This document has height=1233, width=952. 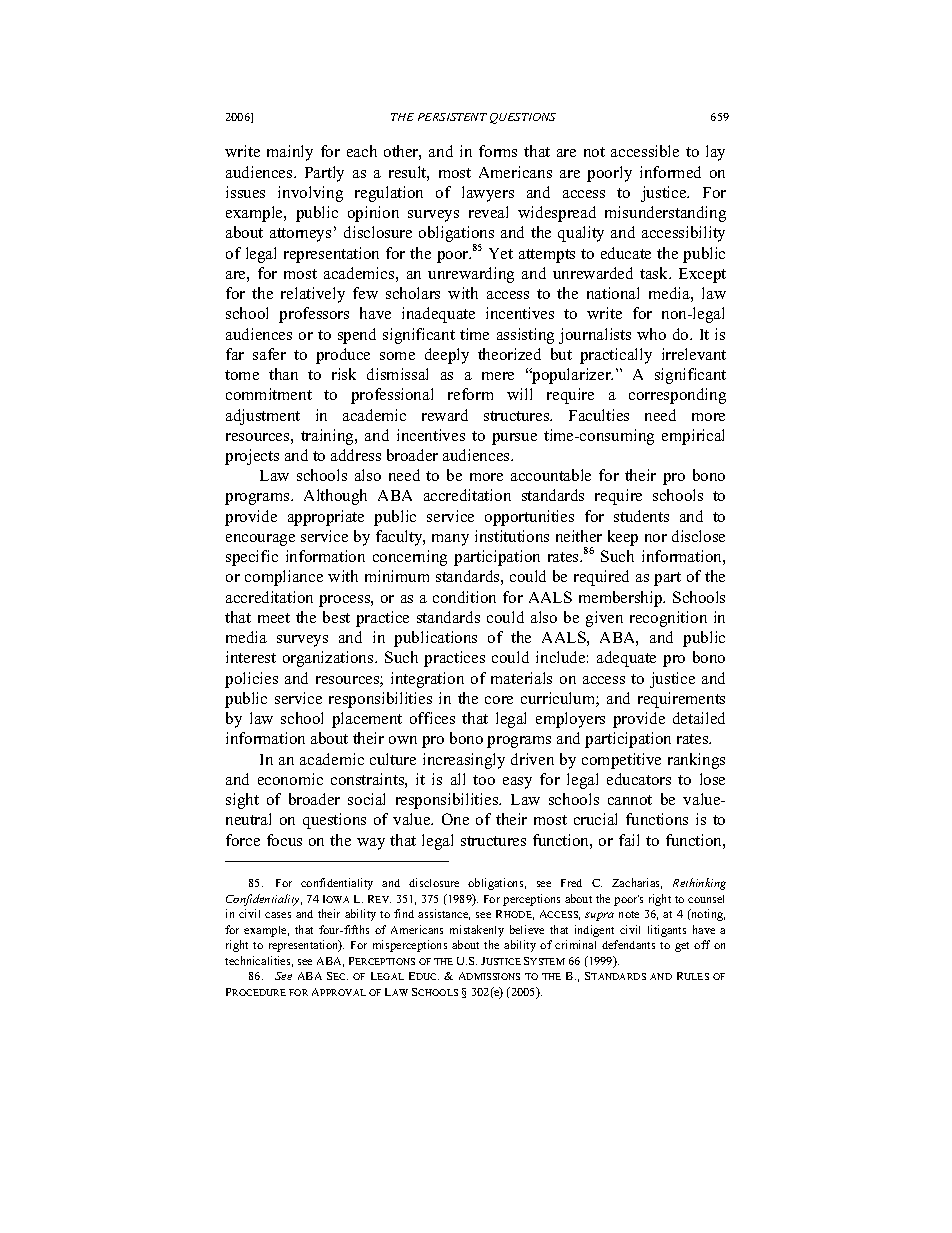 I want to click on forms, so click(x=498, y=151).
